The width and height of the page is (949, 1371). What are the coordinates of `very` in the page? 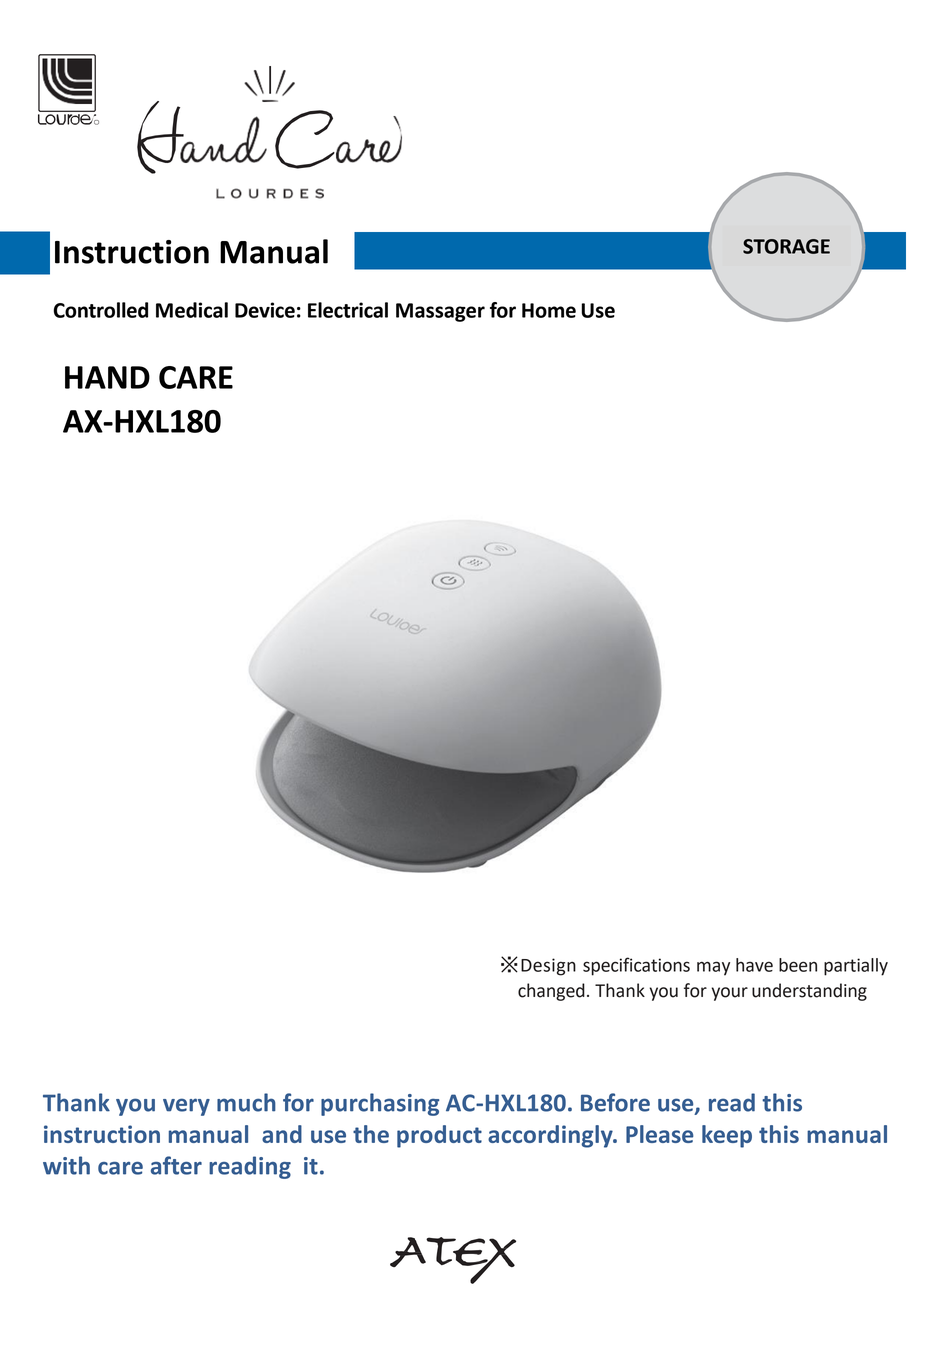 It's located at (186, 1107).
